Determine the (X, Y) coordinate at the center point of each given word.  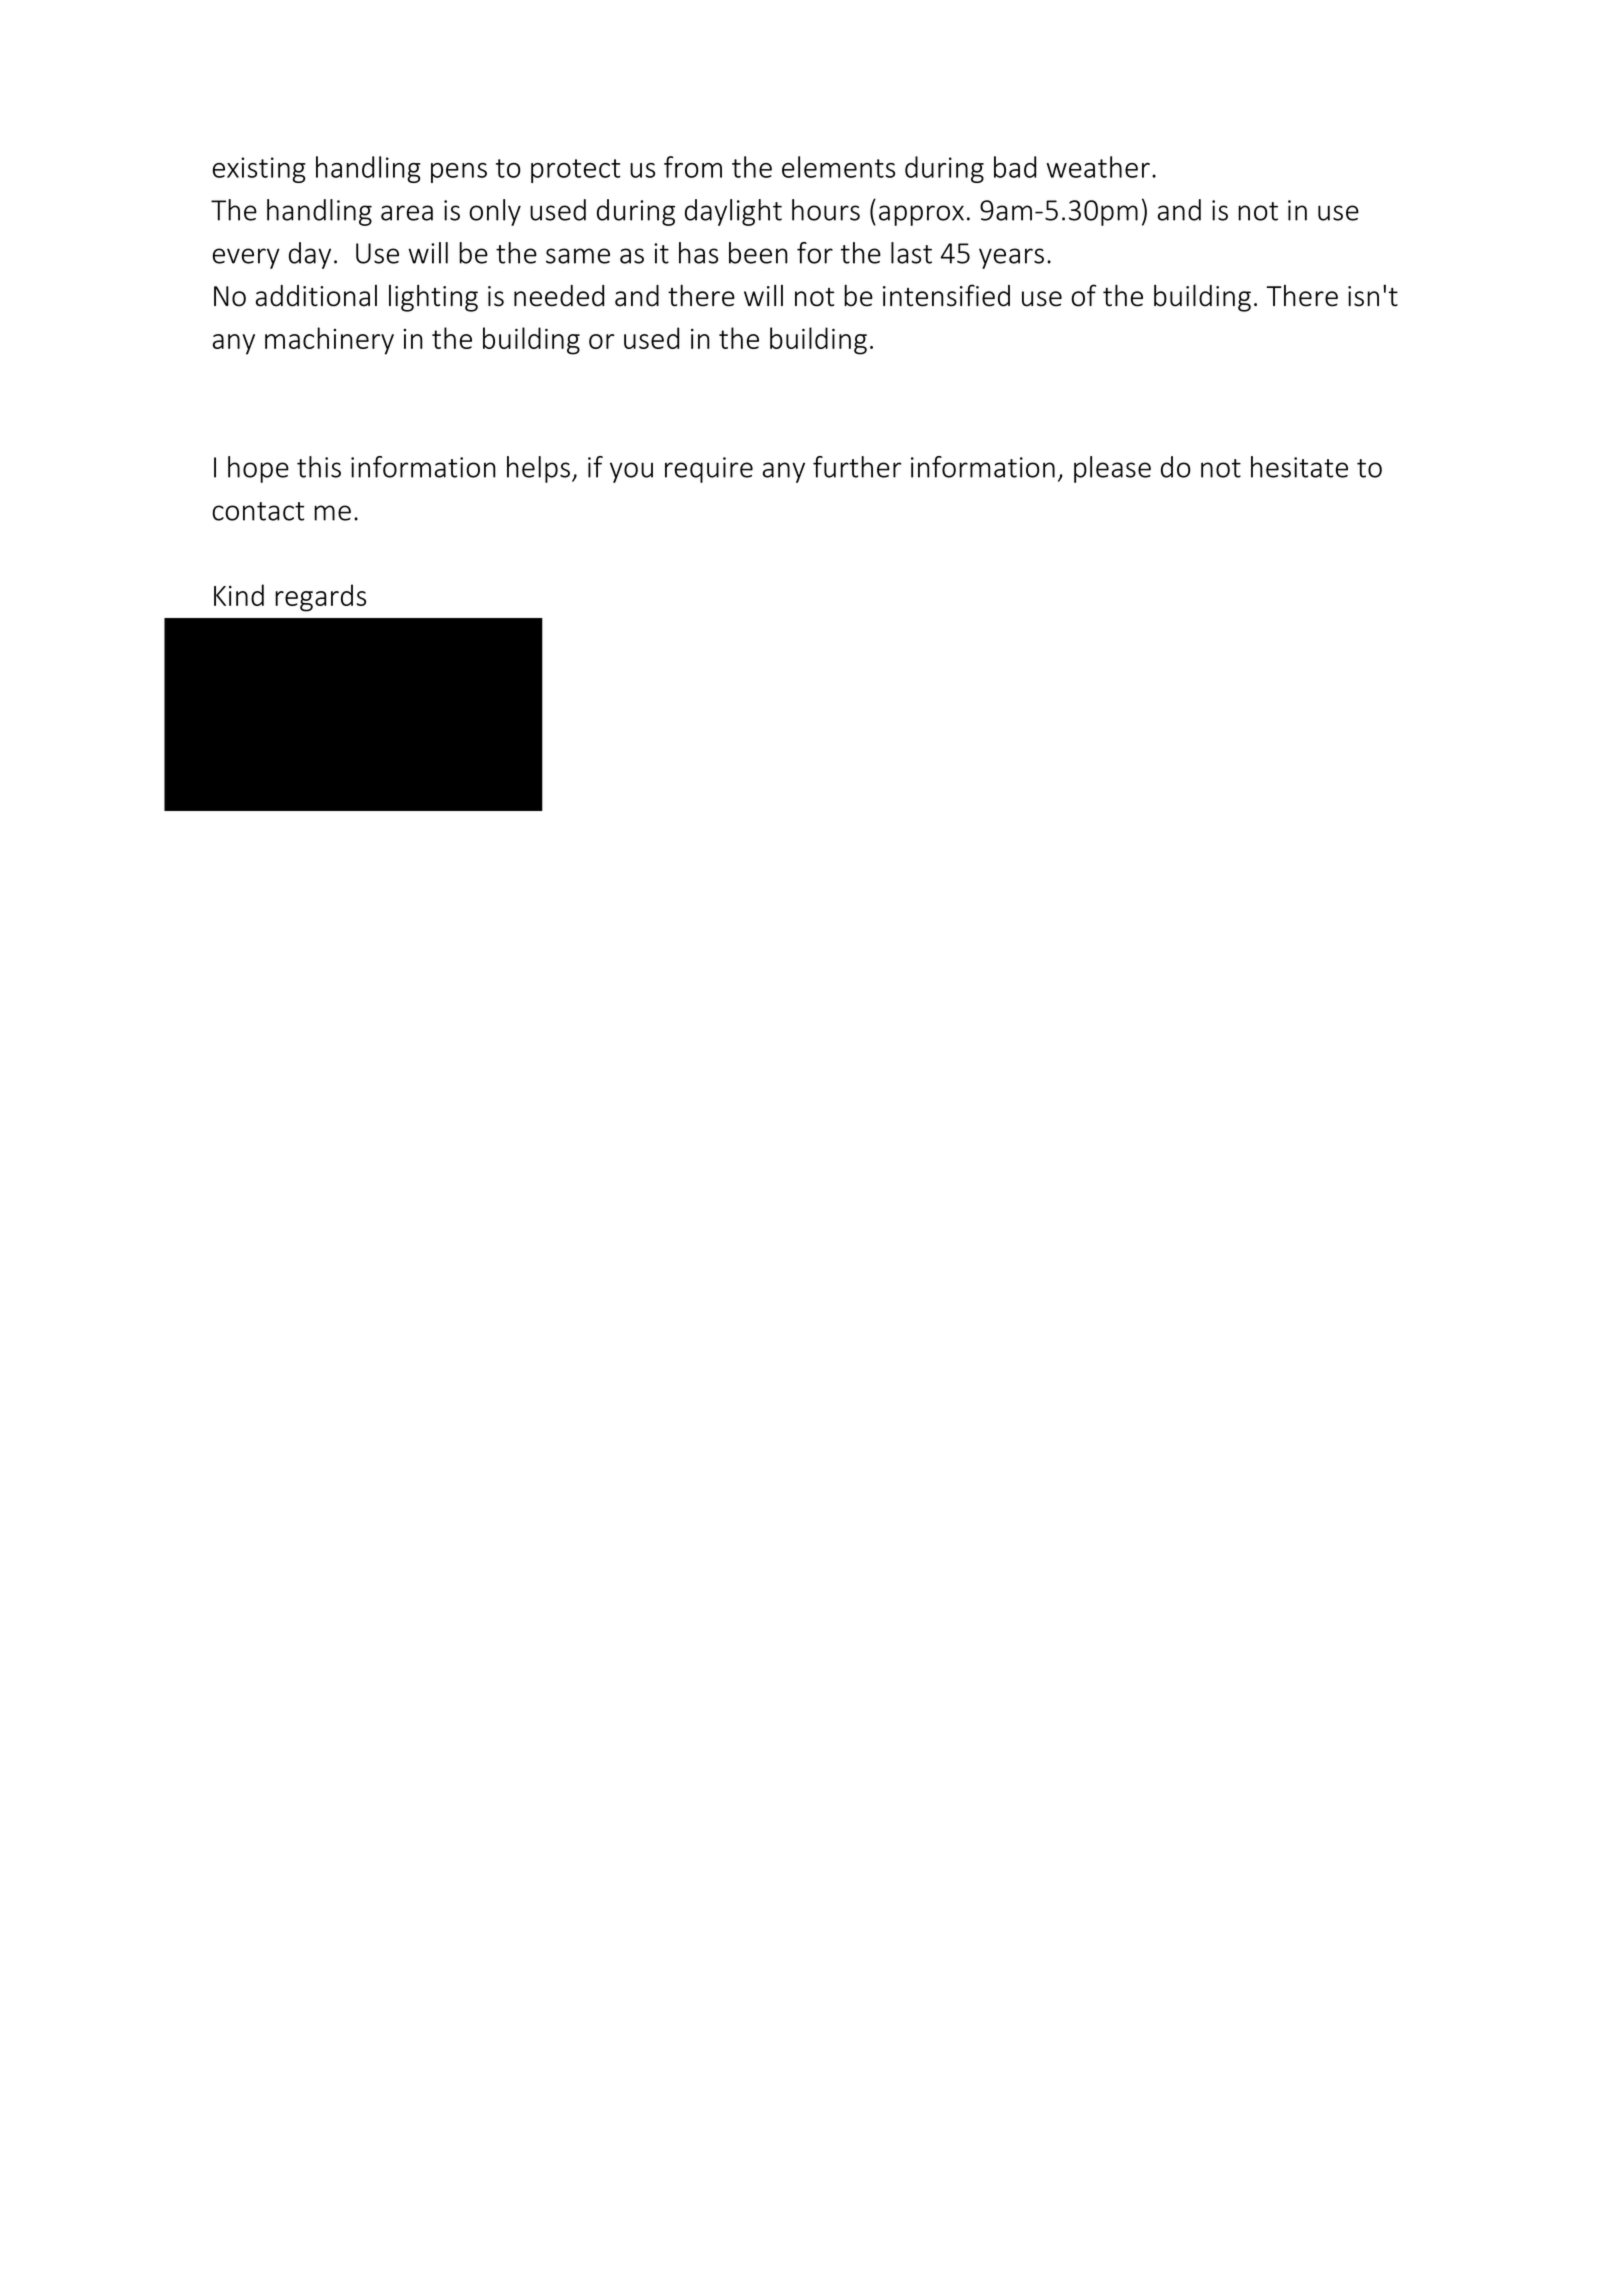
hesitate (1299, 467)
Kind (239, 595)
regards (320, 598)
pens (459, 173)
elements (838, 167)
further (857, 467)
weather (1098, 167)
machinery (329, 341)
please (1112, 469)
